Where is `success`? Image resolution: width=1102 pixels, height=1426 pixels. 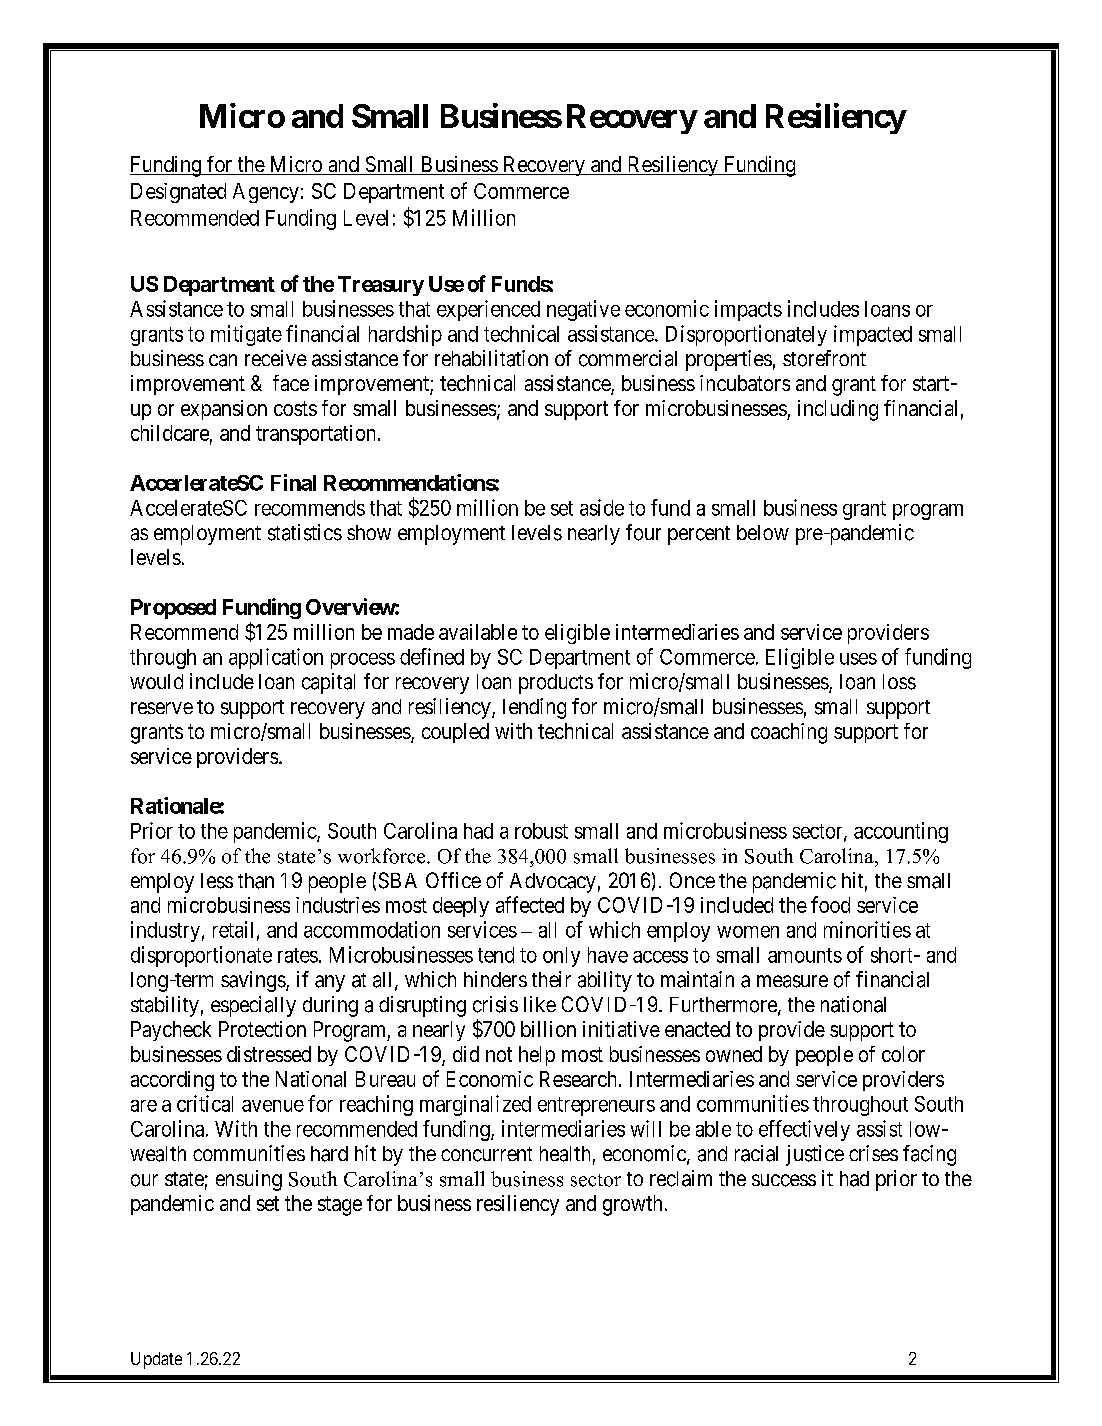
success is located at coordinates (784, 1180).
